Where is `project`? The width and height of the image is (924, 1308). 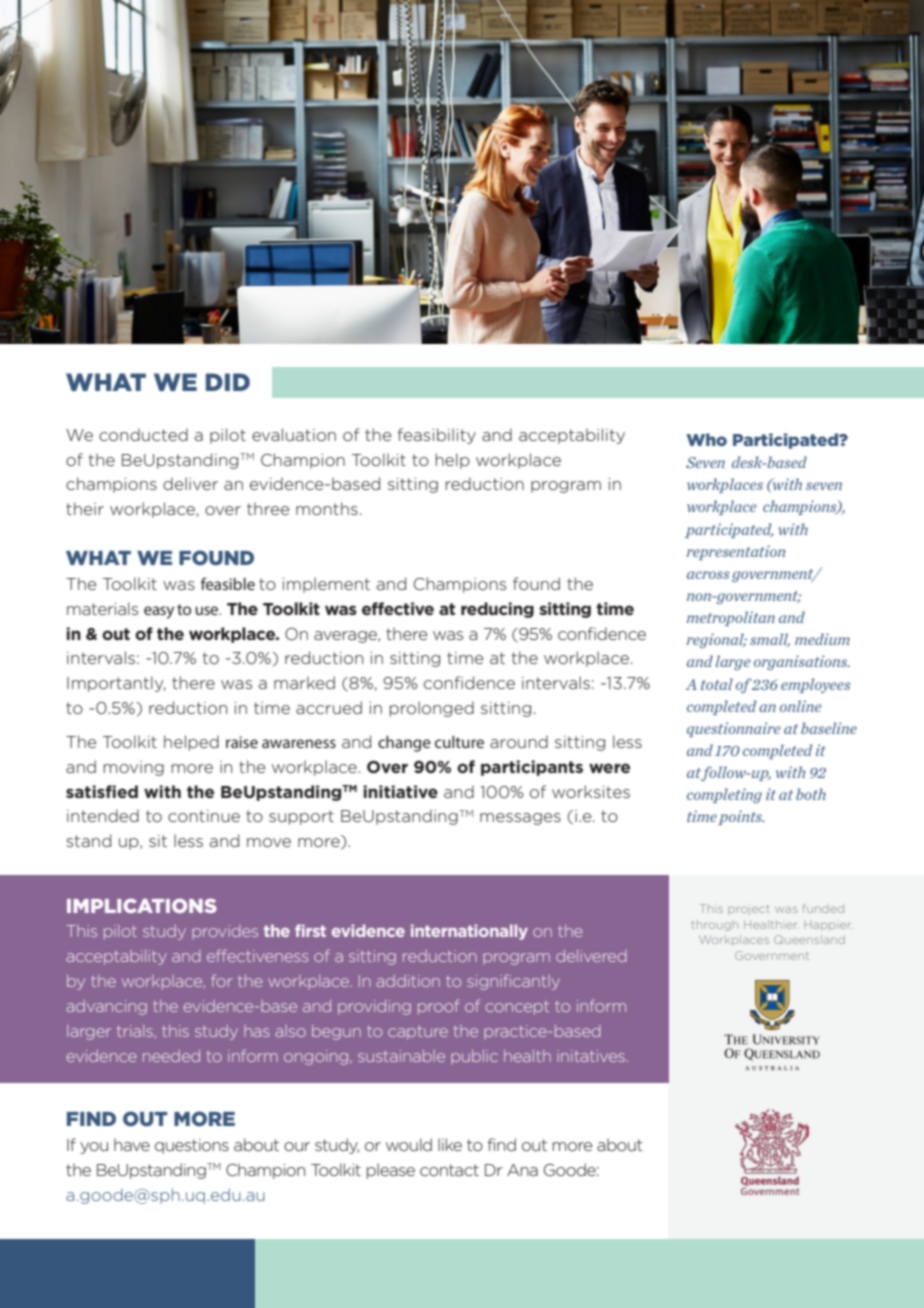 project is located at coordinates (749, 909).
